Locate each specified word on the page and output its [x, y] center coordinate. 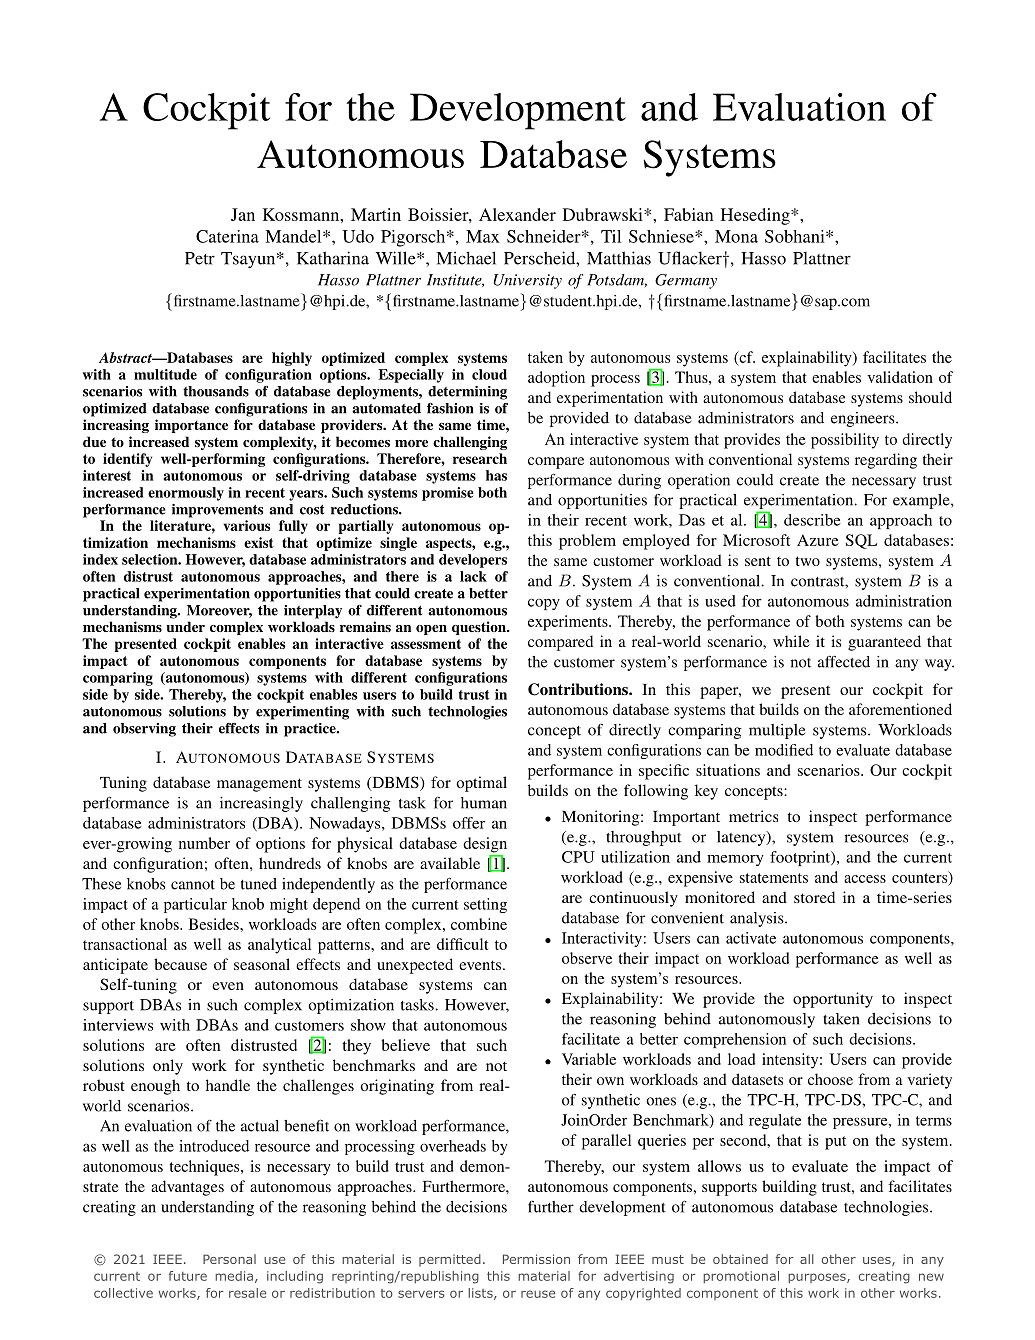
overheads [453, 1146]
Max [483, 236]
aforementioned [900, 709]
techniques [205, 1168]
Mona [736, 236]
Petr [200, 258]
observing [144, 730]
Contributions [579, 689]
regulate [775, 1121]
